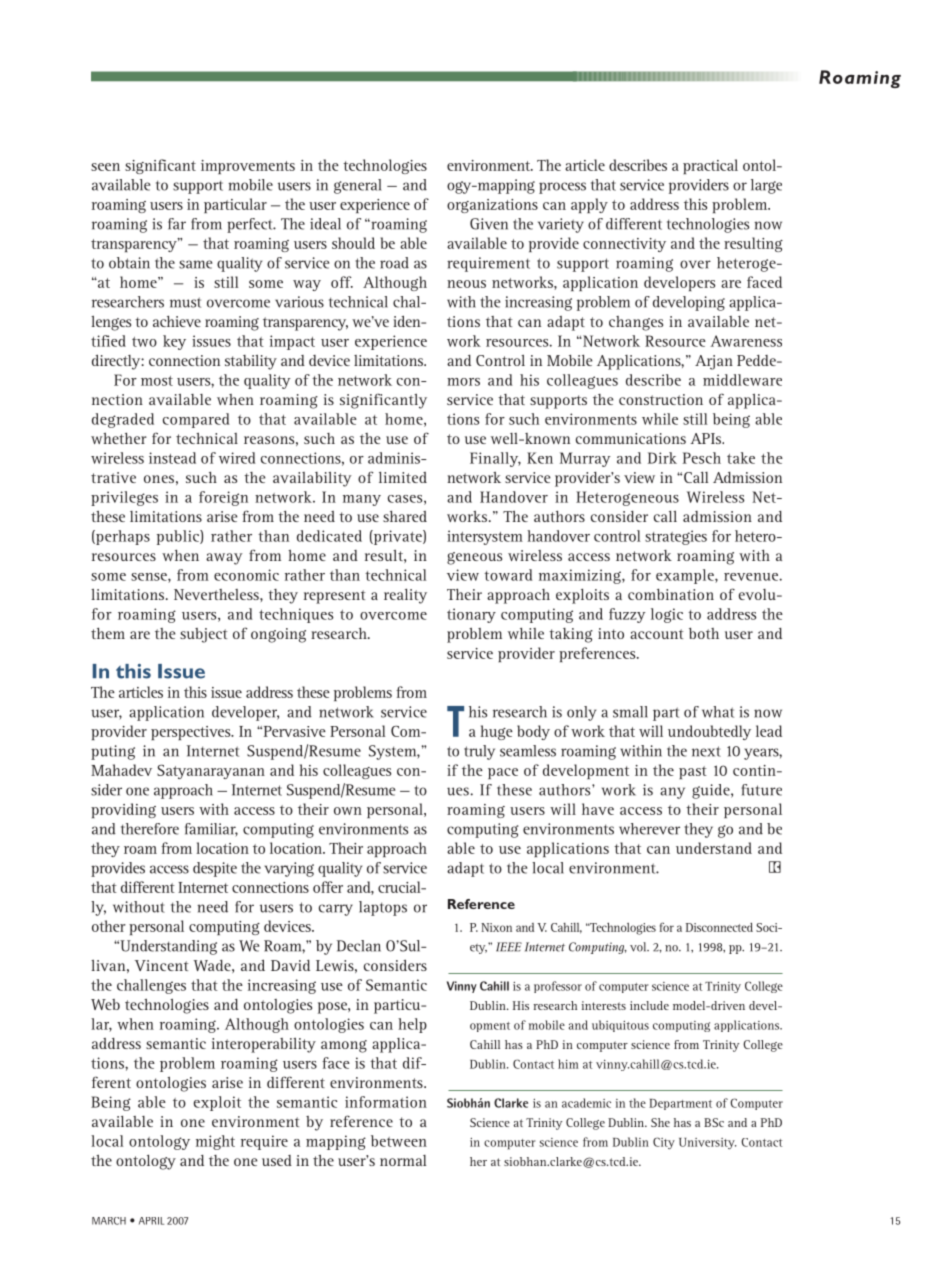 Image resolution: width=951 pixels, height=1288 pixels. Describe the element at coordinates (192, 733) in the screenshot. I see `perspectives` at that location.
